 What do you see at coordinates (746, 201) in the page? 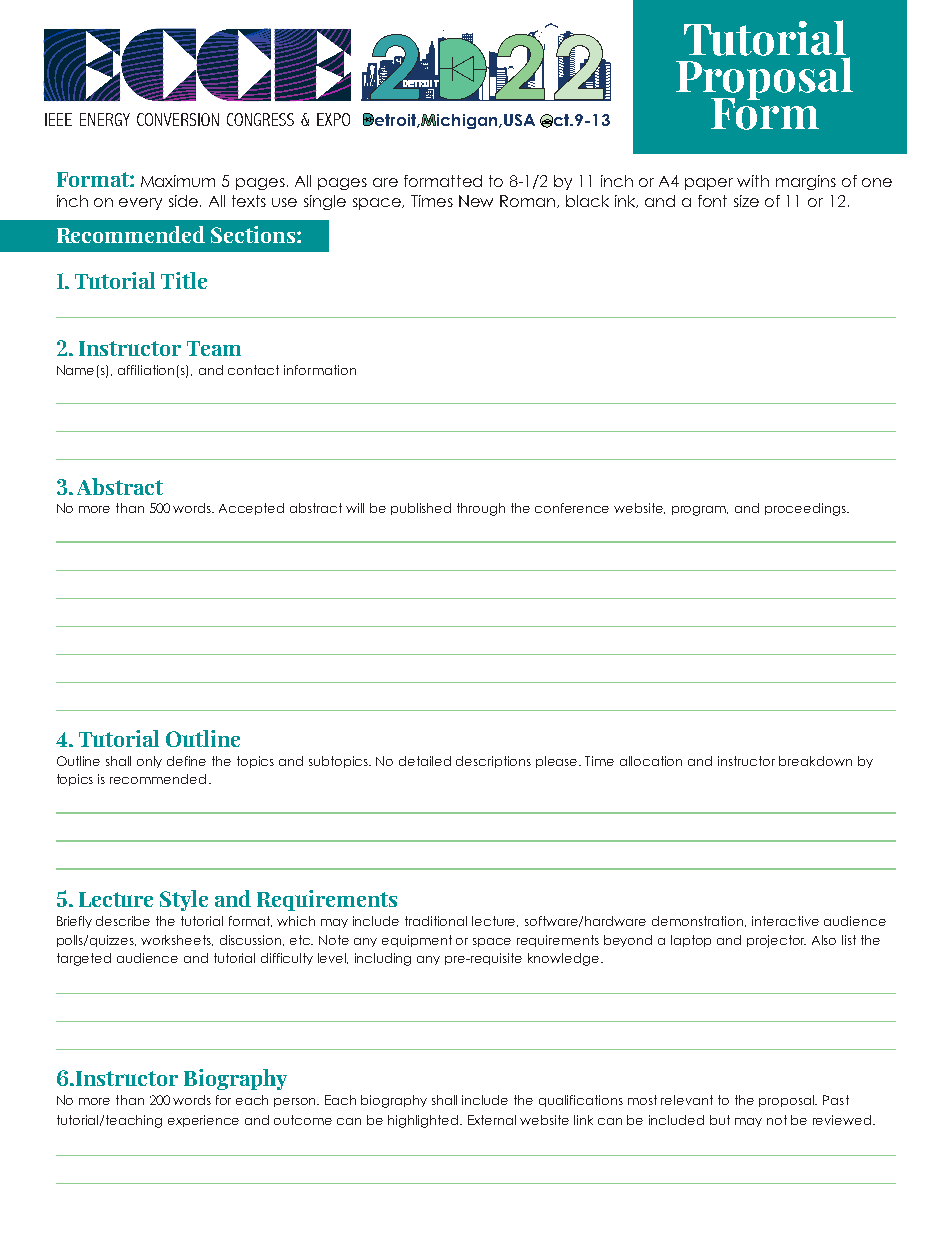
I see `size` at bounding box center [746, 201].
